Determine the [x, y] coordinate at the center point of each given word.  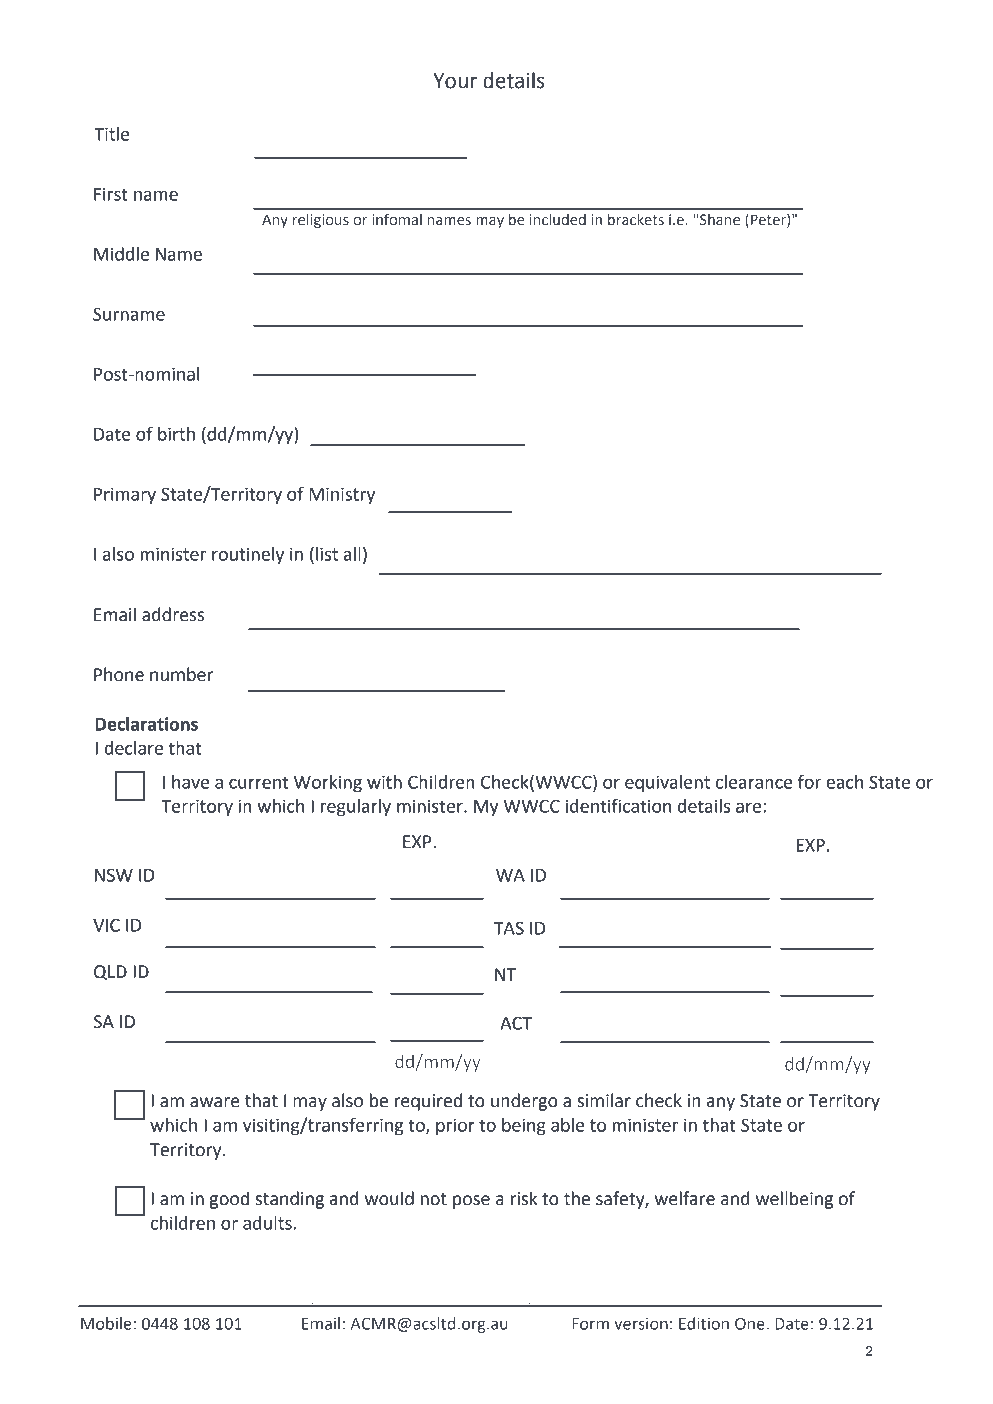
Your [455, 81]
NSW [114, 875]
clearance [754, 782]
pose [471, 1202]
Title [111, 134]
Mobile [106, 1323]
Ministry [342, 496]
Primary [125, 496]
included [558, 219]
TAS [509, 928]
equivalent [667, 784]
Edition [704, 1323]
